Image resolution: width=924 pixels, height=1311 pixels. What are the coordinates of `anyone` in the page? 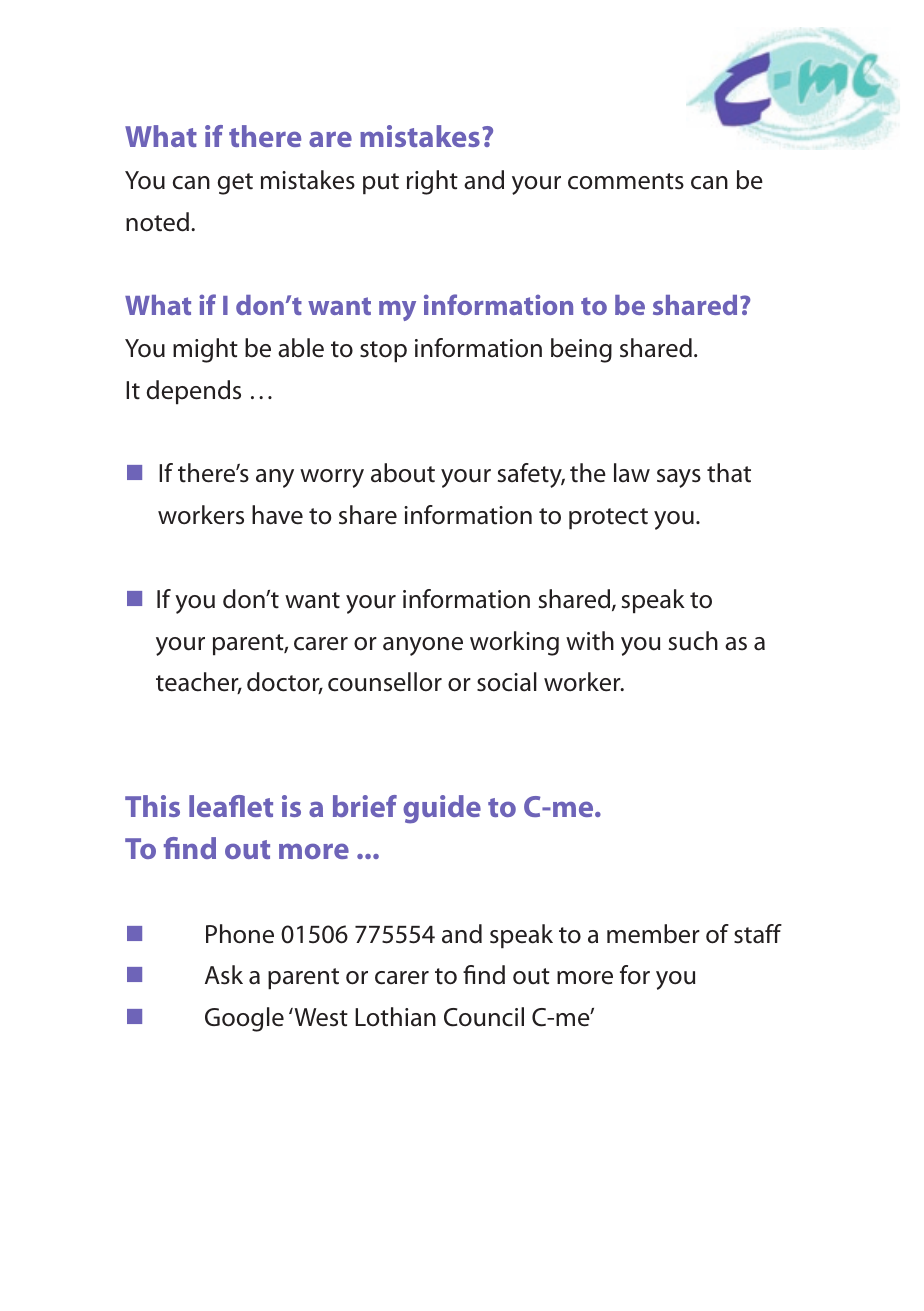 It's located at (423, 646).
